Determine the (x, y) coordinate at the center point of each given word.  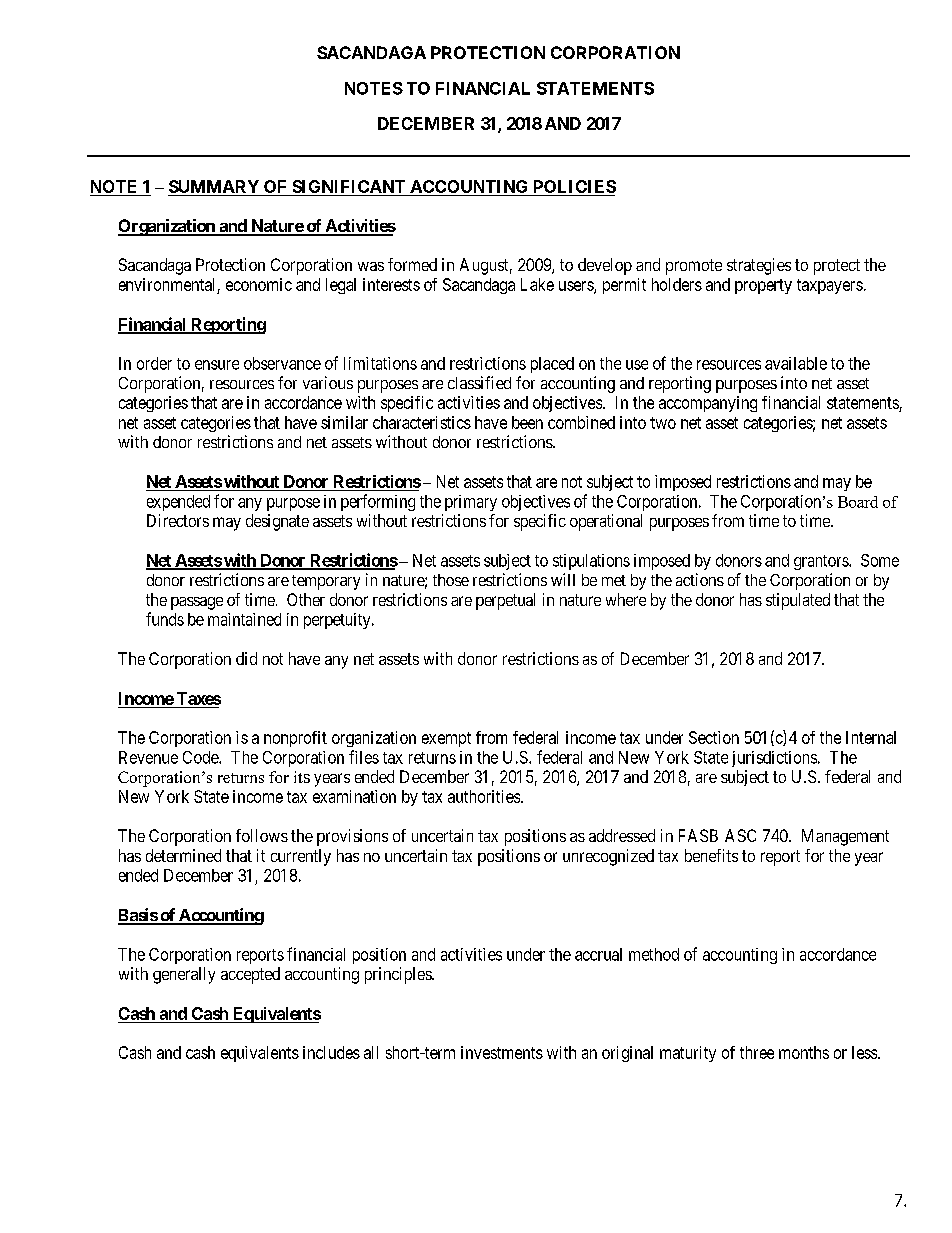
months (804, 1052)
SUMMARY (214, 186)
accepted (250, 975)
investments (502, 1052)
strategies (759, 266)
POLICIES (575, 186)
